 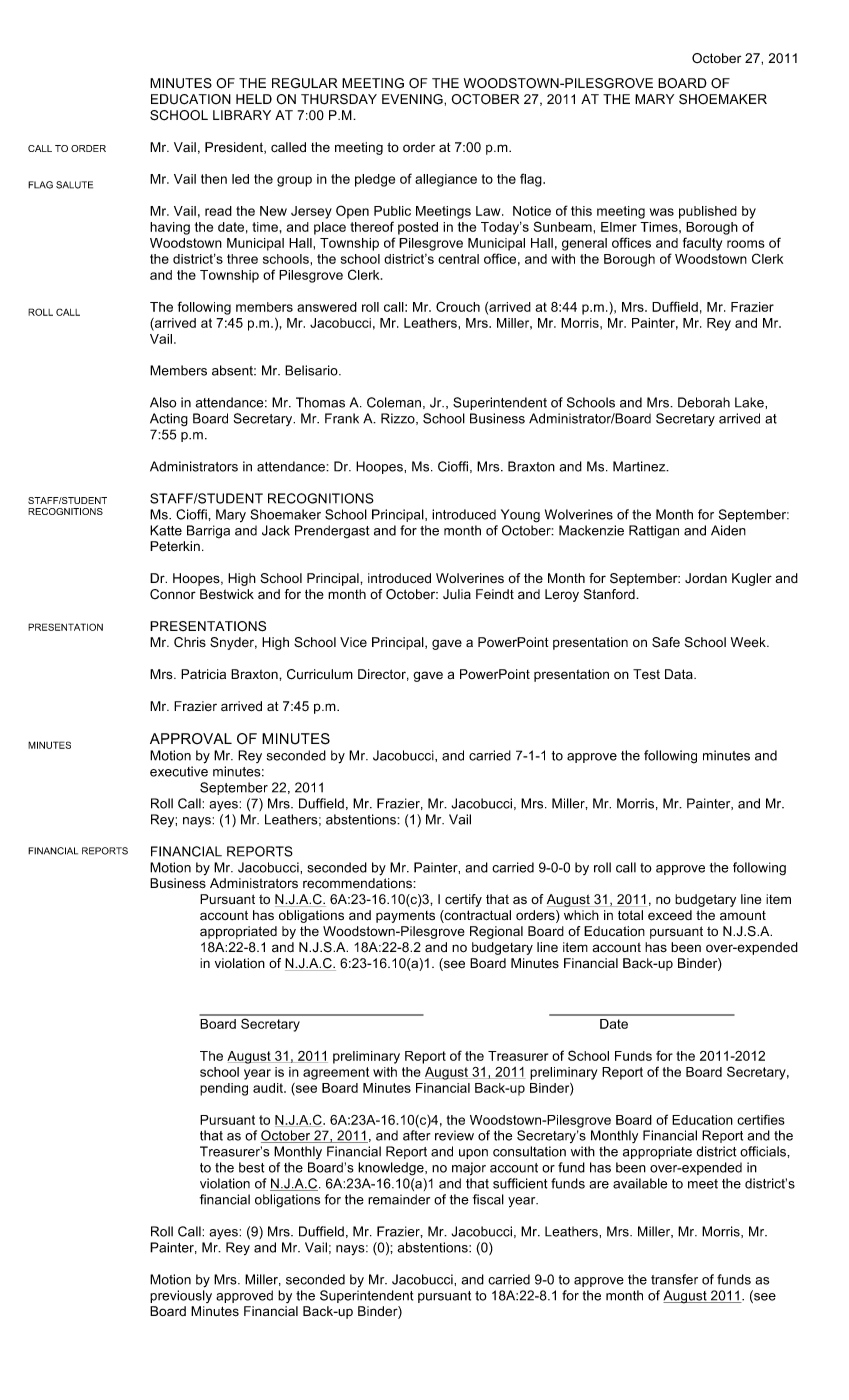 I want to click on remainder, so click(x=399, y=1199).
